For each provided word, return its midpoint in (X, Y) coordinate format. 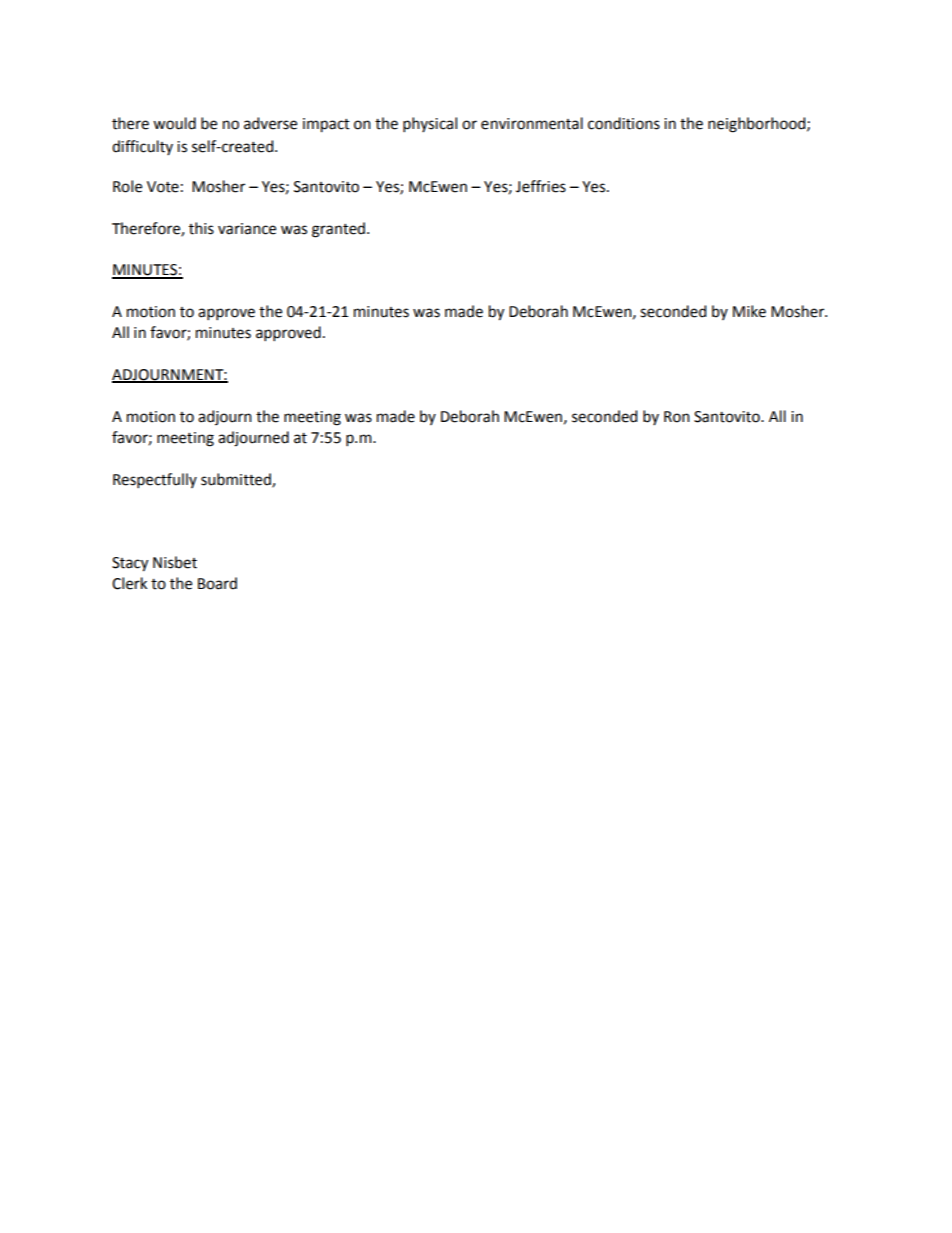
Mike (749, 311)
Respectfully (155, 480)
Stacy (130, 564)
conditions (624, 123)
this (201, 228)
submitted (237, 480)
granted (338, 230)
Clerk (129, 583)
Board (217, 583)
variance (247, 229)
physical (430, 124)
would (174, 123)
